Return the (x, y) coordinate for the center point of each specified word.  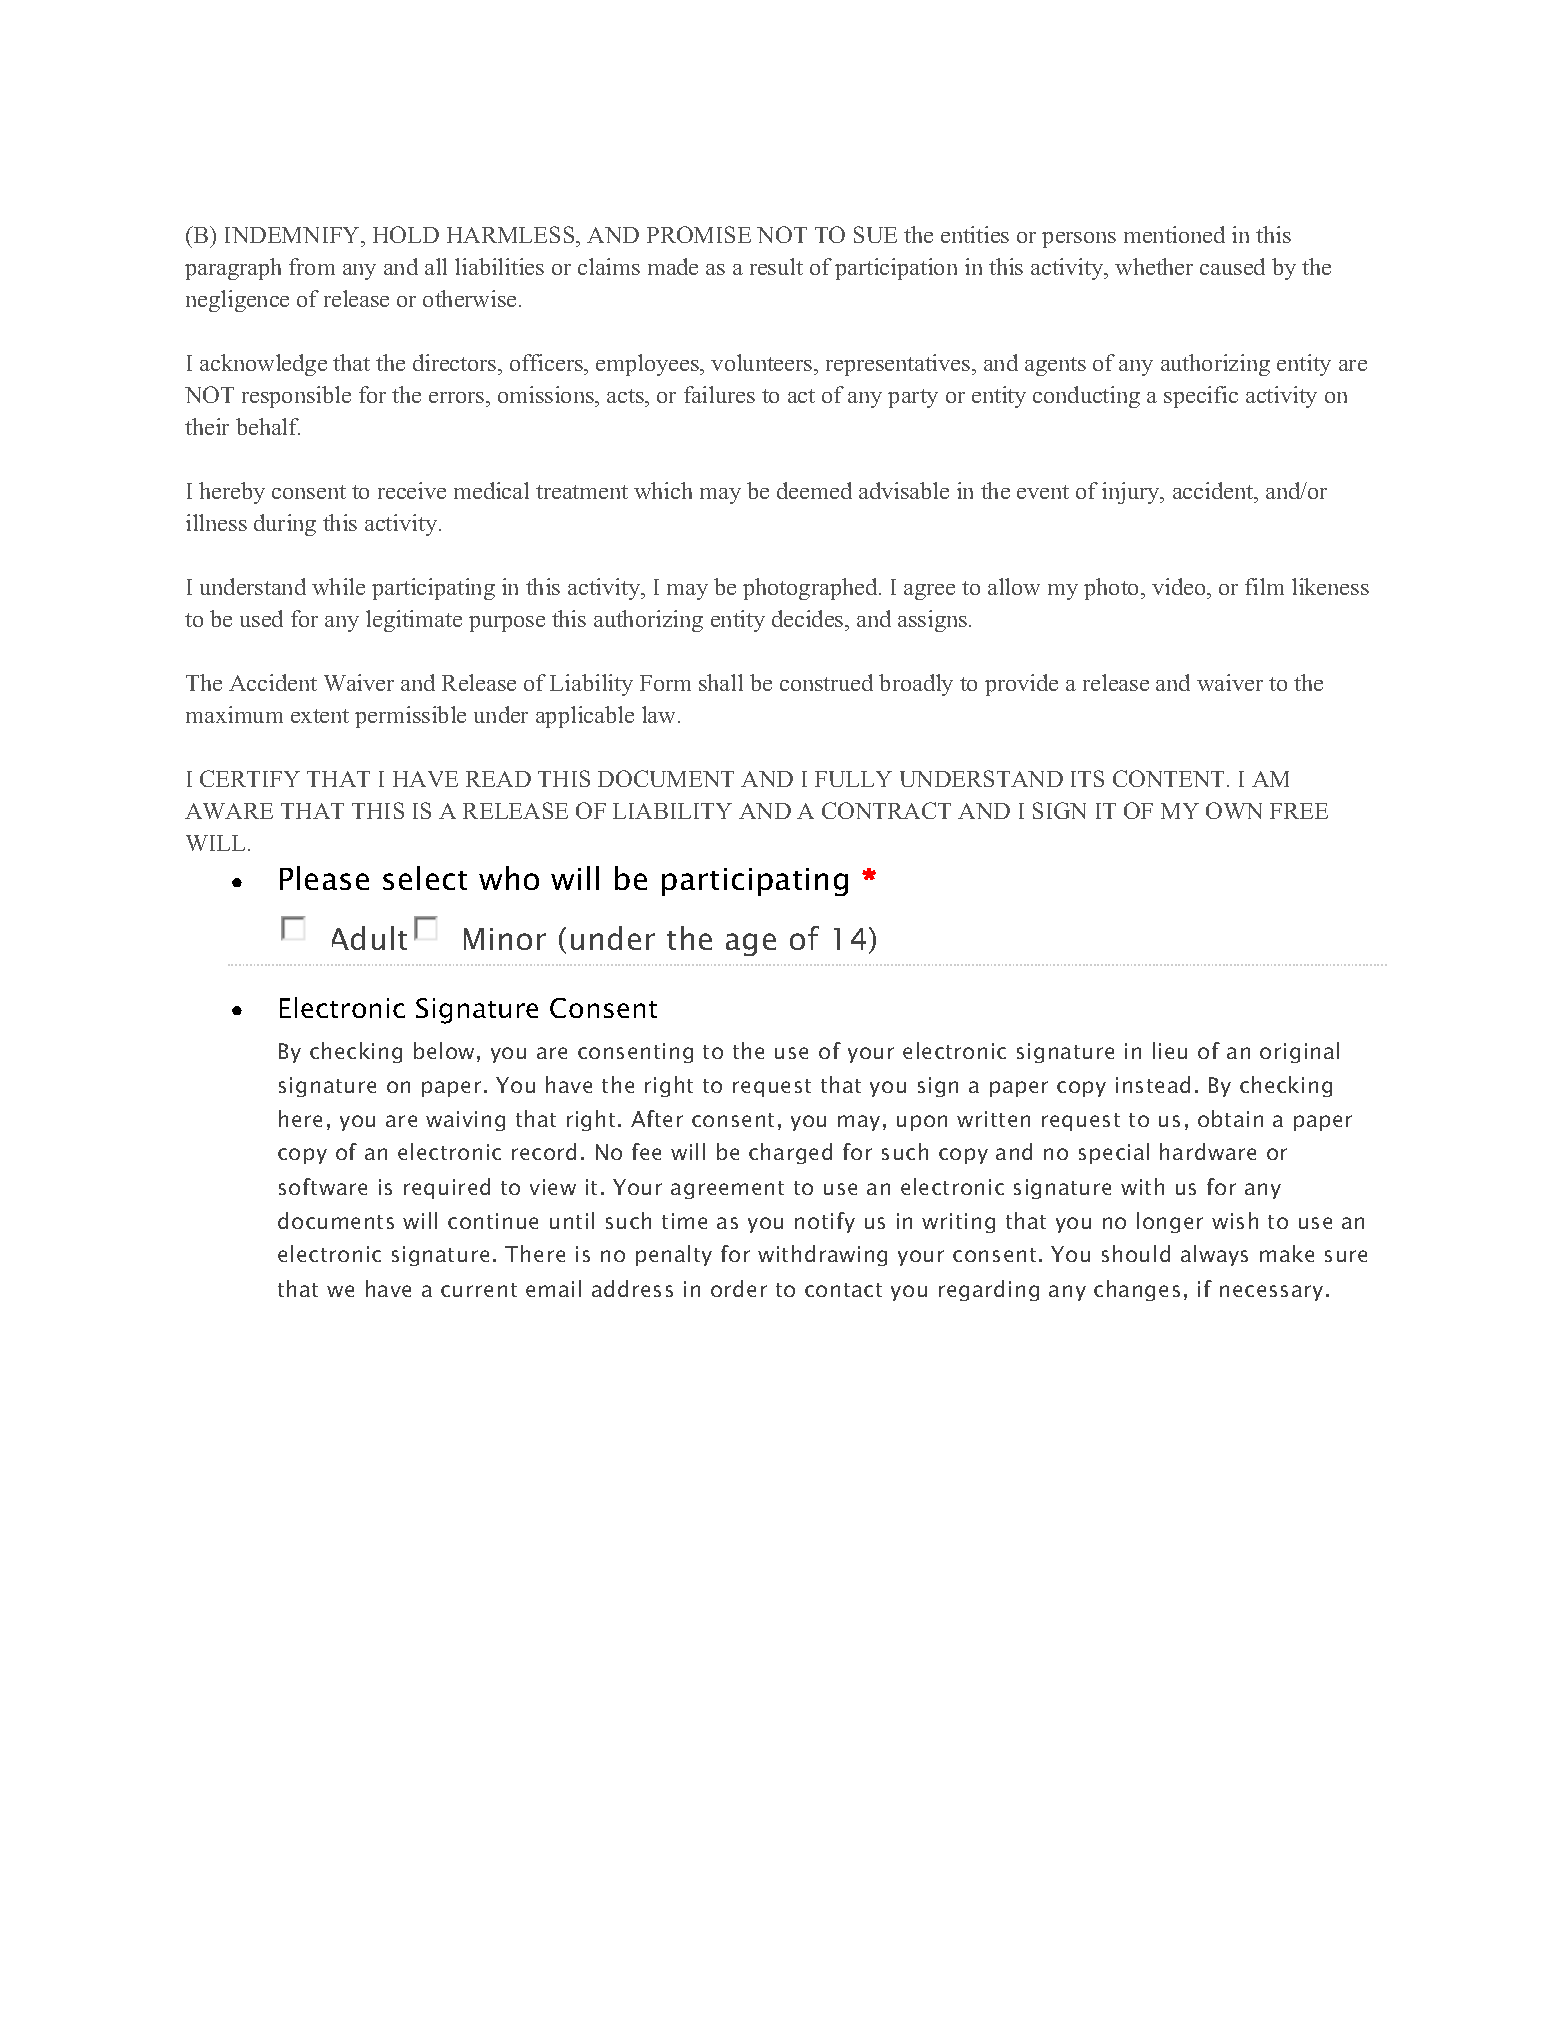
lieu (1170, 1050)
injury (1132, 493)
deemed (814, 490)
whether (1154, 266)
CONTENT (1170, 778)
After (657, 1118)
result (776, 266)
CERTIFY (250, 778)
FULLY (853, 779)
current (479, 1290)
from (312, 266)
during (285, 525)
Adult (369, 938)
